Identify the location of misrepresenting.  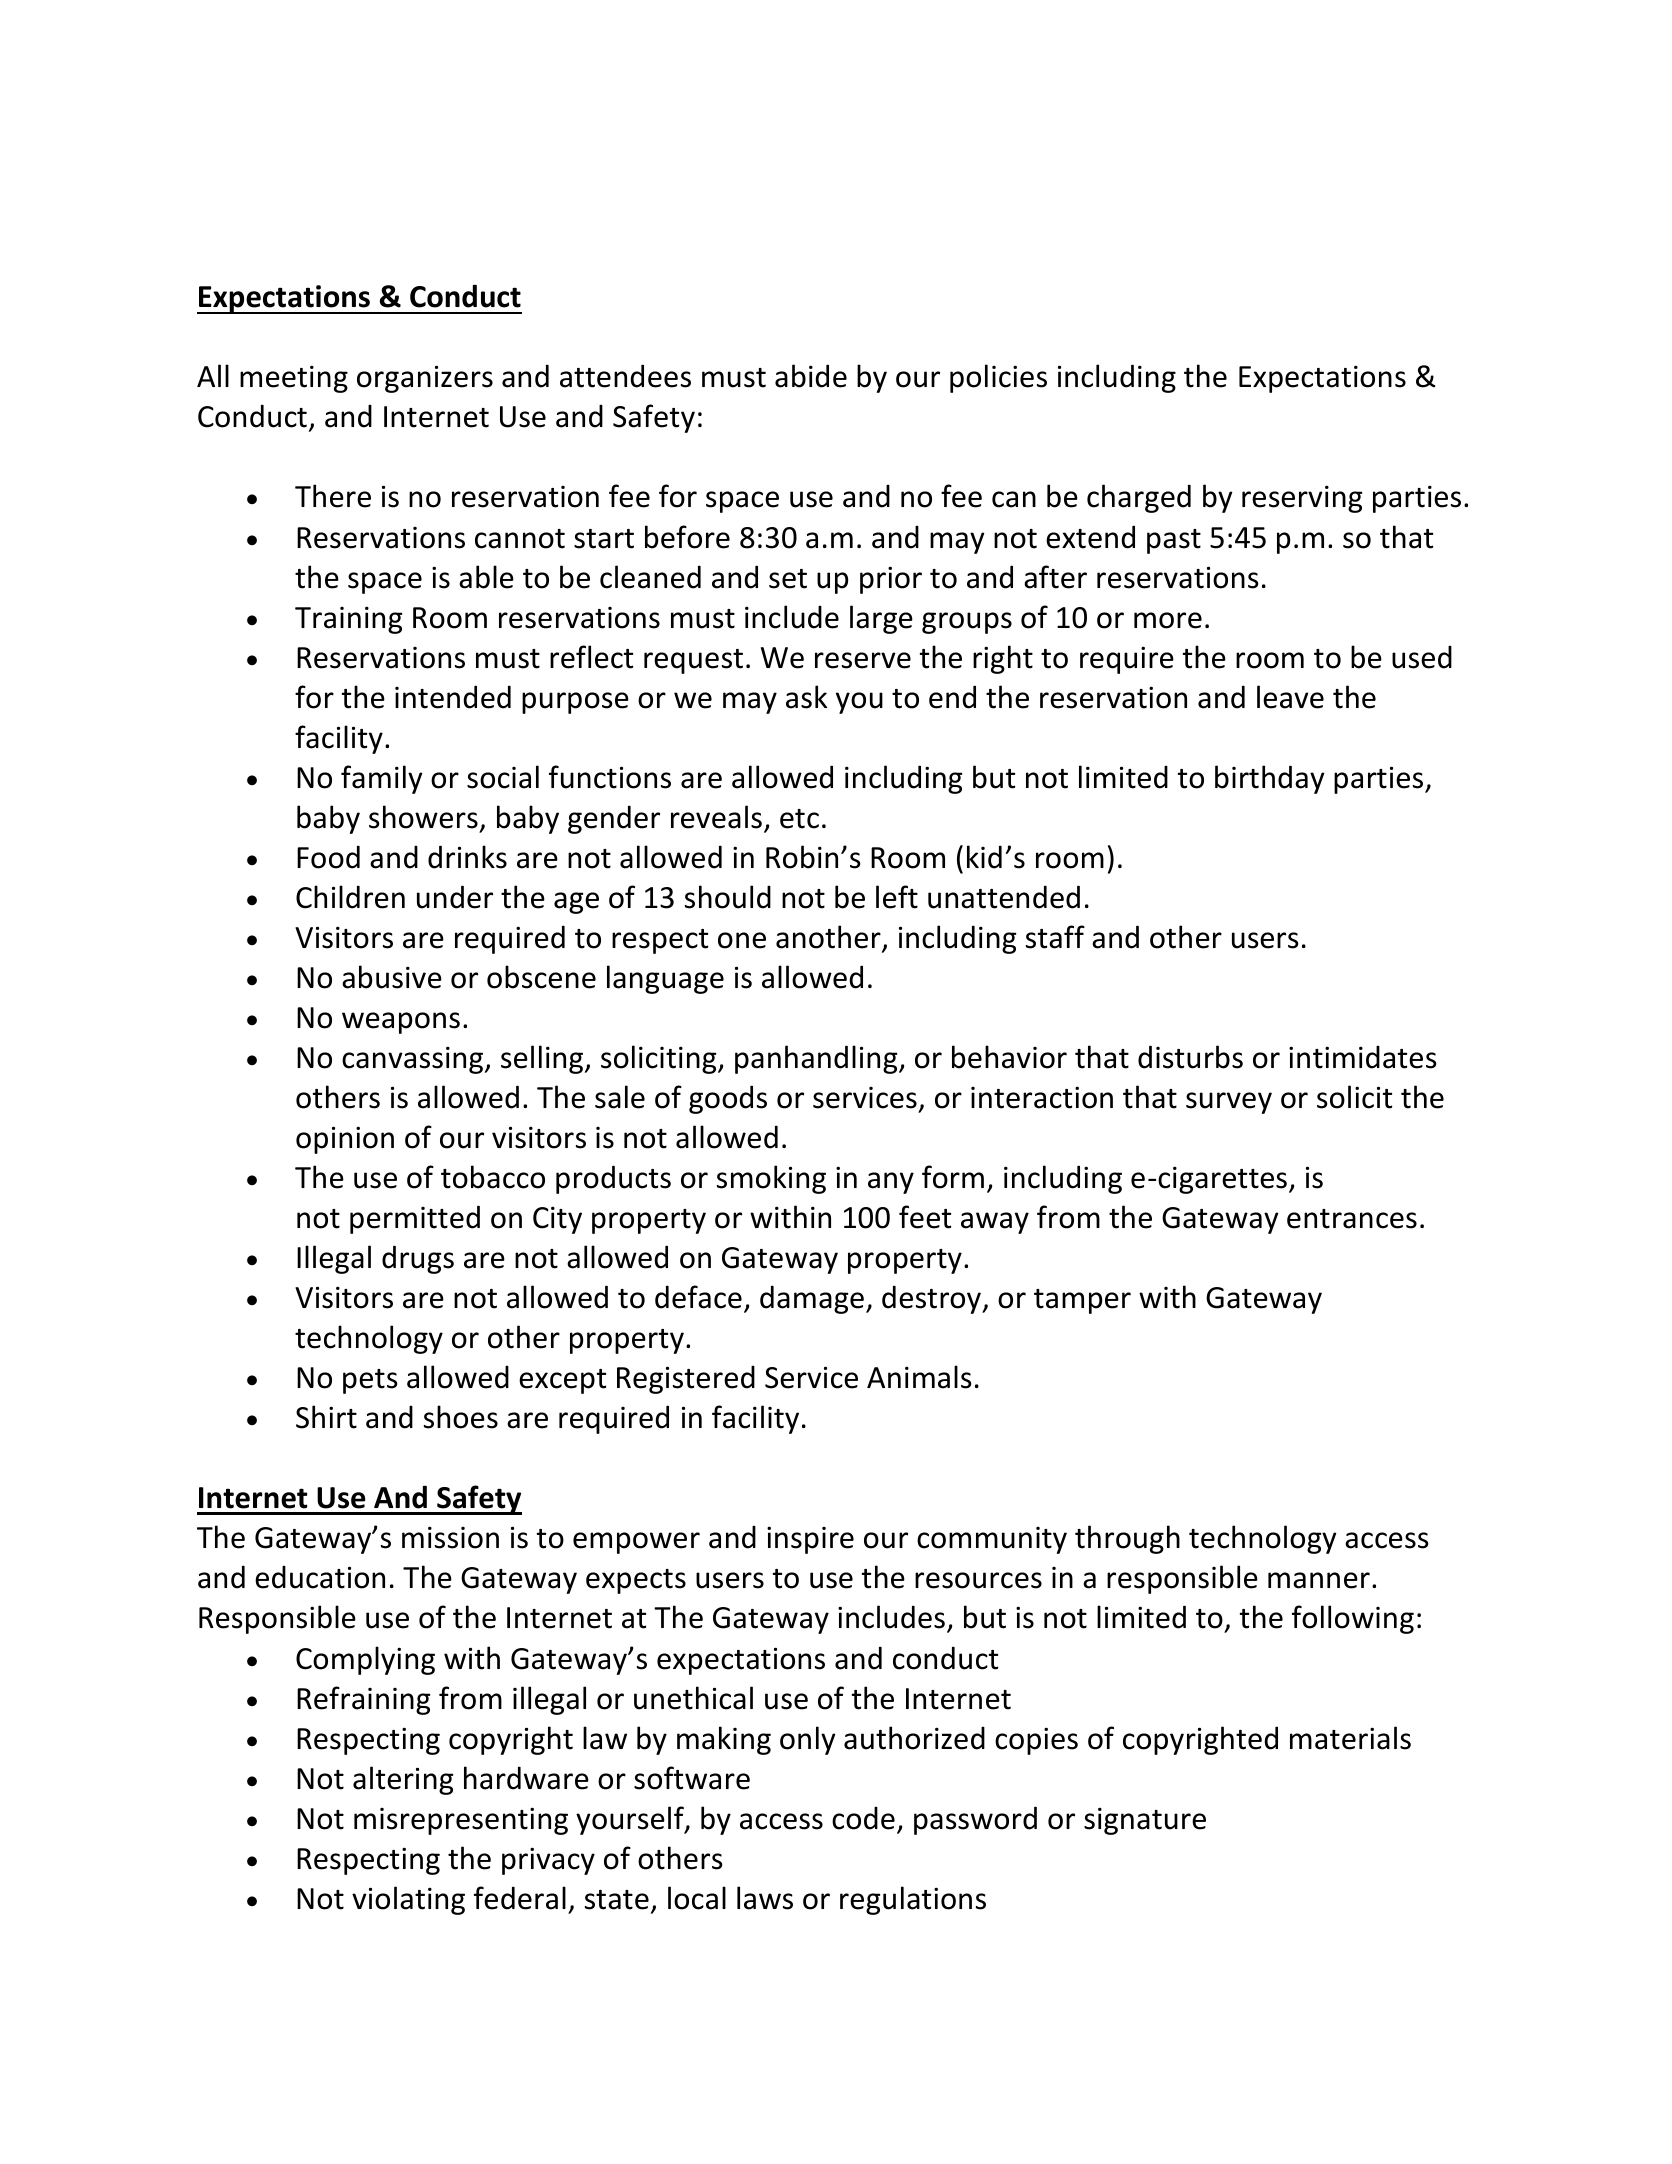
(461, 1821).
